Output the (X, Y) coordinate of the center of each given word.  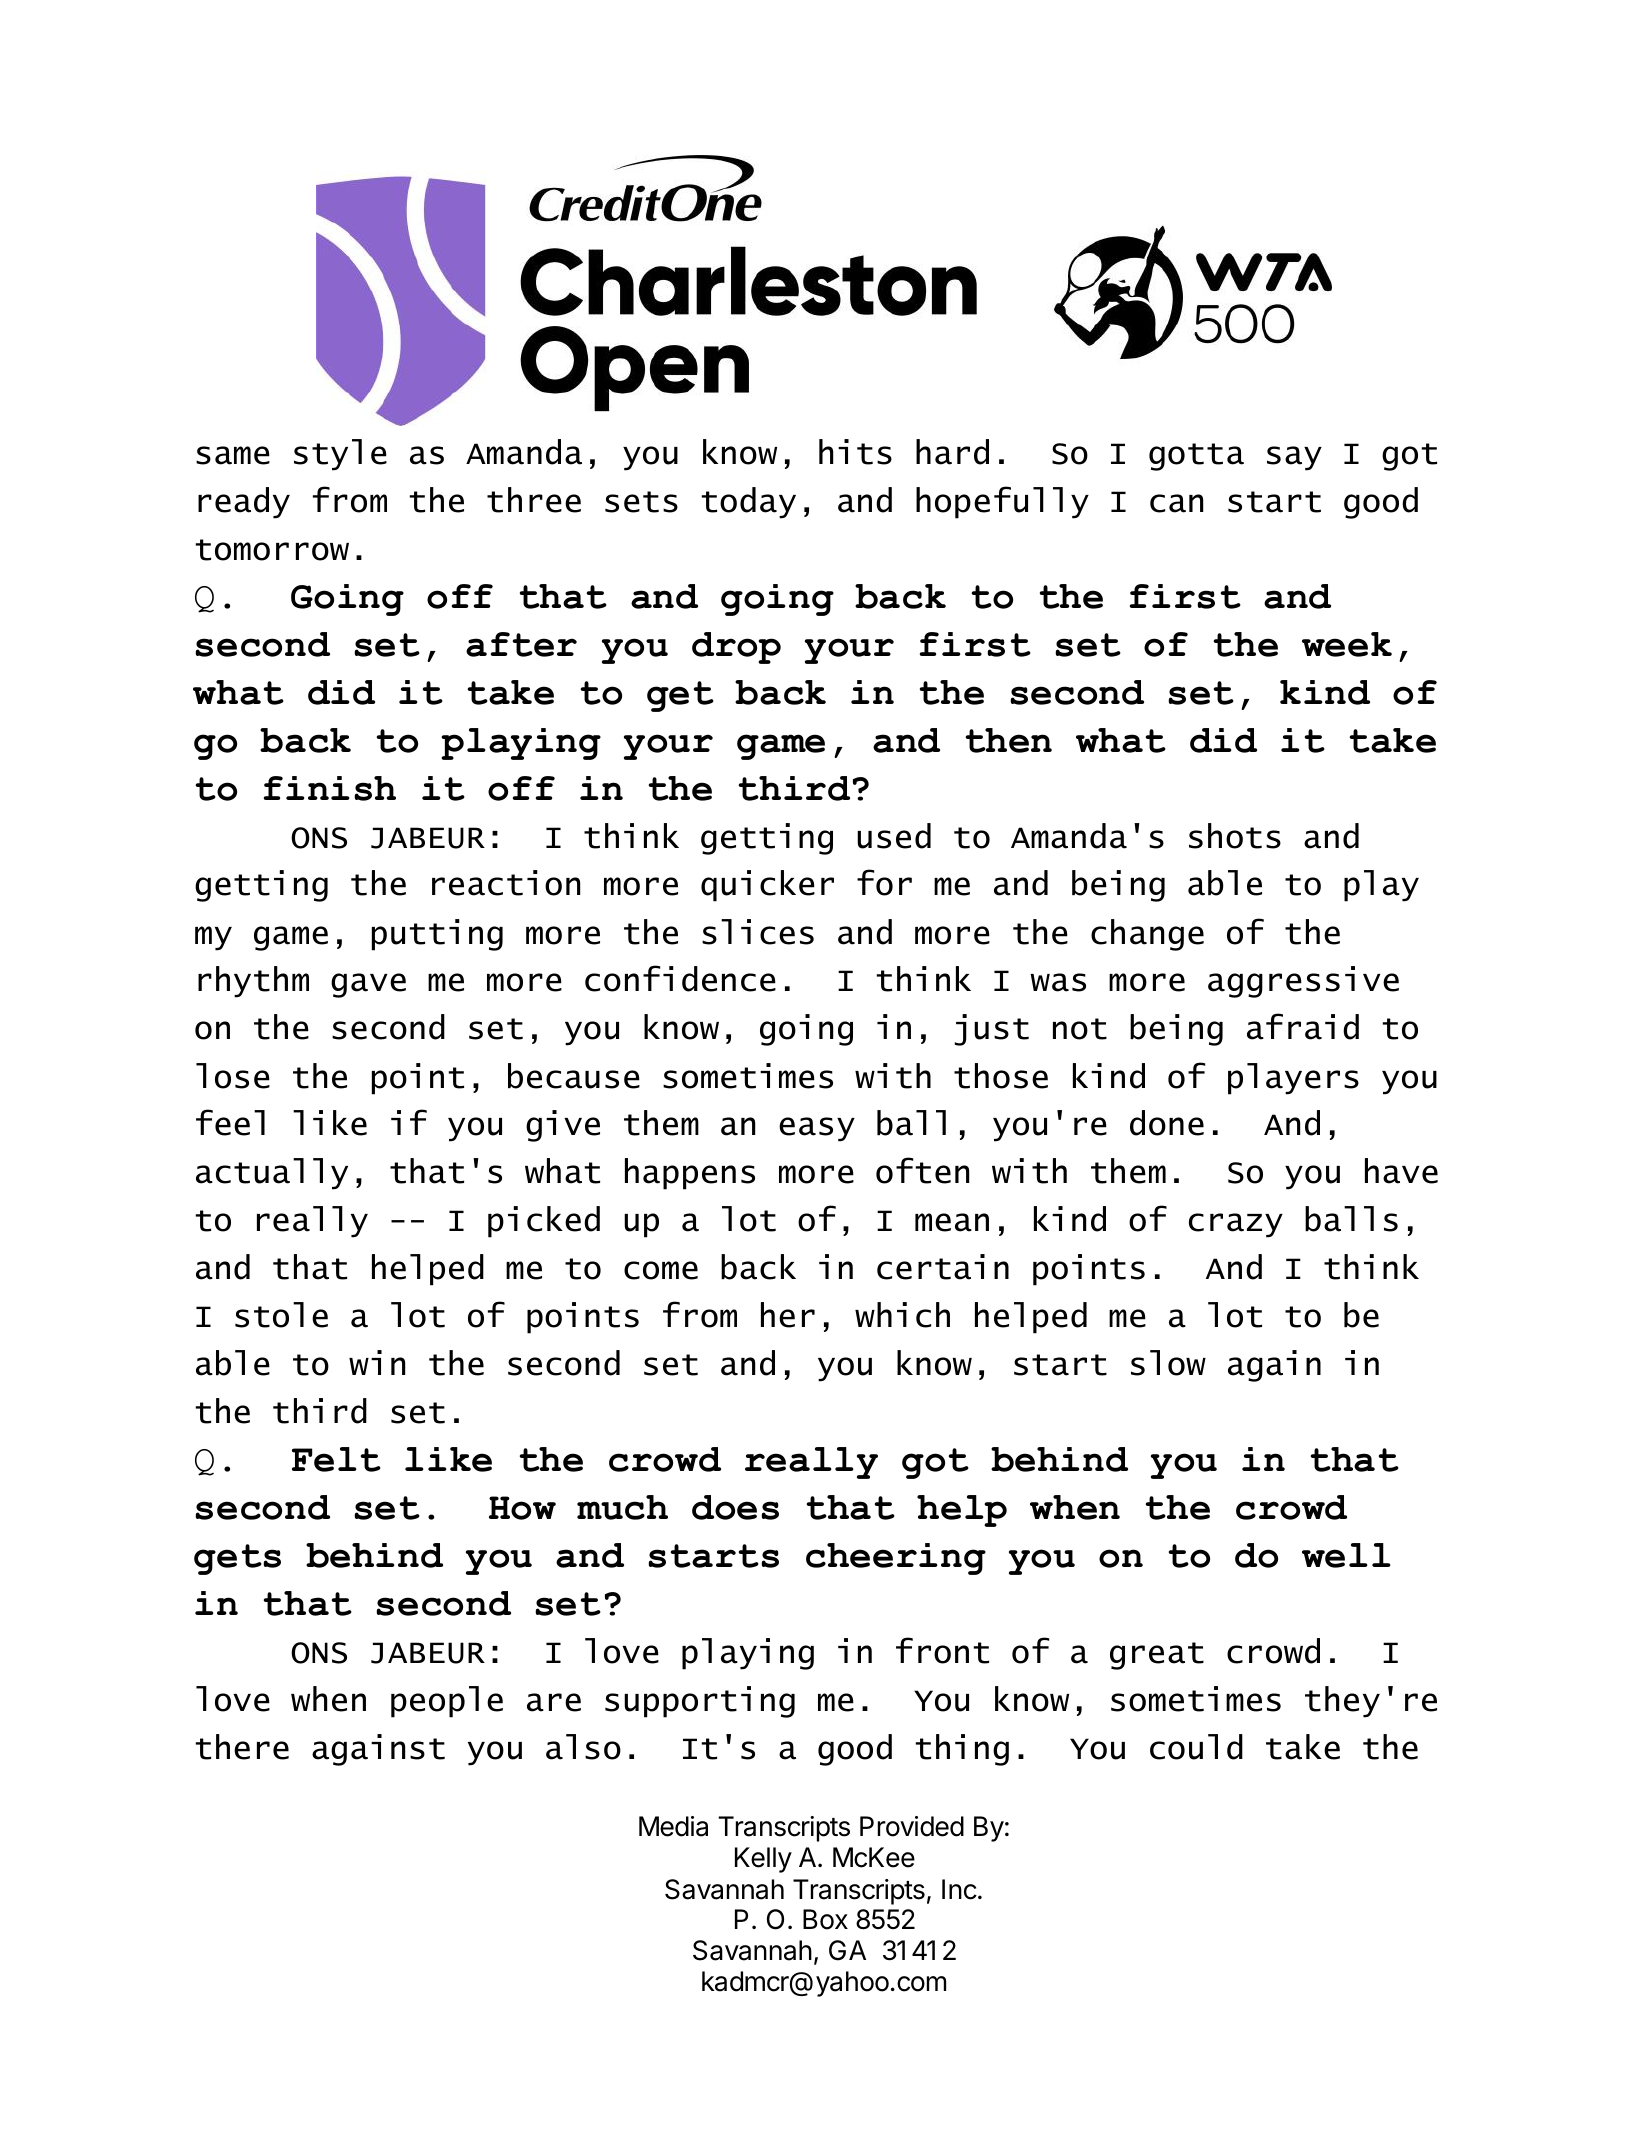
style (340, 455)
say (1294, 458)
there (242, 1747)
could (1196, 1747)
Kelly (763, 1860)
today (748, 503)
